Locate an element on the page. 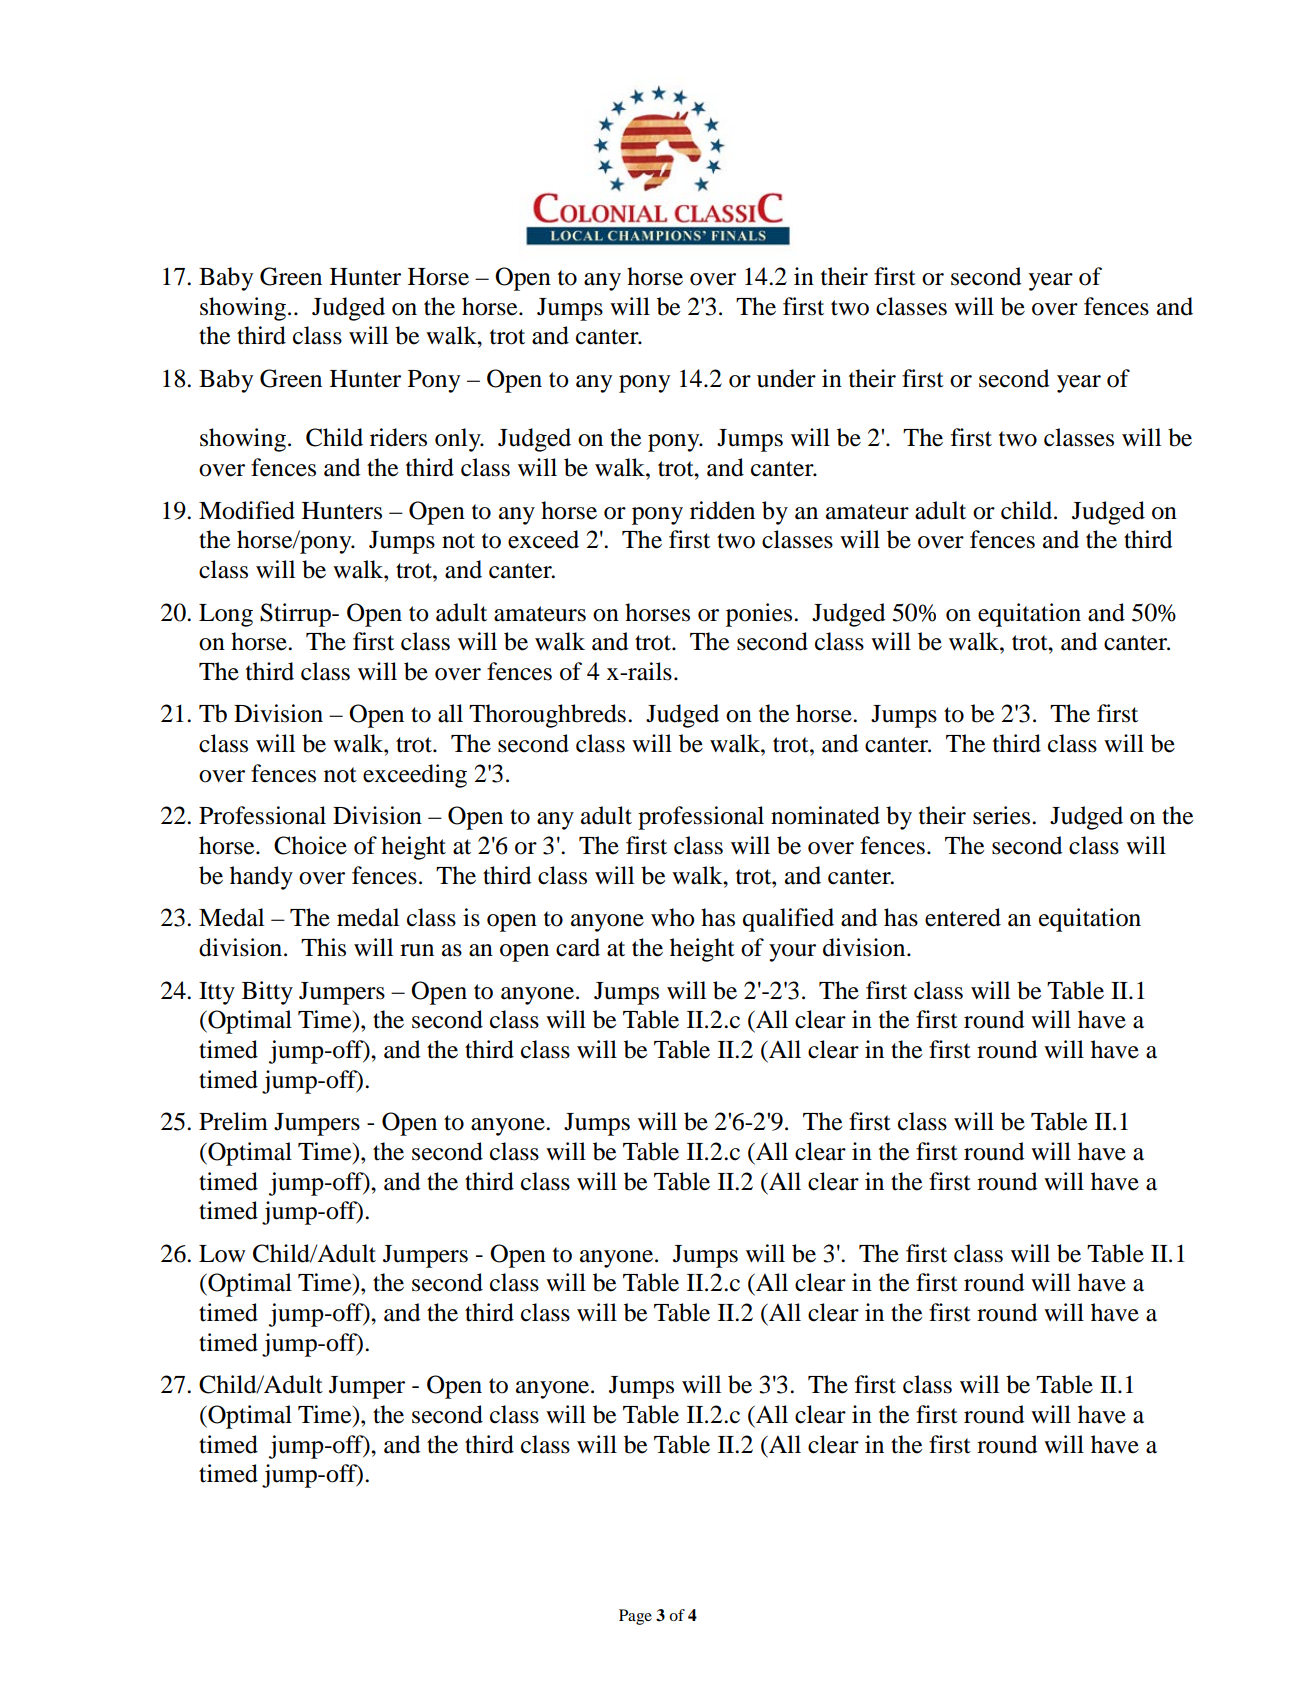  entered is located at coordinates (963, 917).
